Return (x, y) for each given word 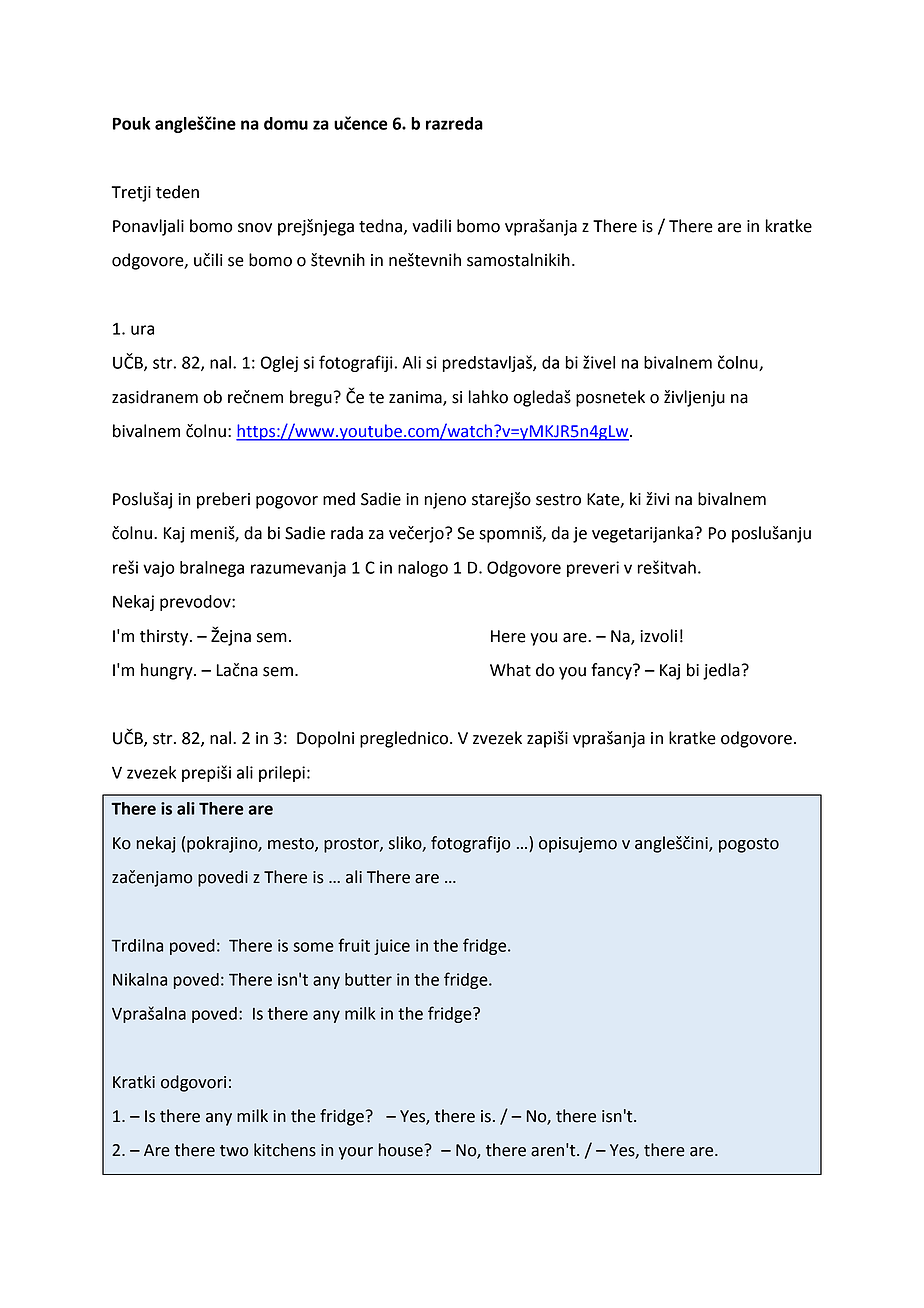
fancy (612, 671)
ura (142, 330)
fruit (354, 945)
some (313, 947)
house (402, 1150)
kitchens (285, 1150)
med (339, 499)
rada (347, 533)
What (510, 670)
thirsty (165, 637)
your (356, 1153)
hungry (168, 671)
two (234, 1151)
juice (392, 947)
